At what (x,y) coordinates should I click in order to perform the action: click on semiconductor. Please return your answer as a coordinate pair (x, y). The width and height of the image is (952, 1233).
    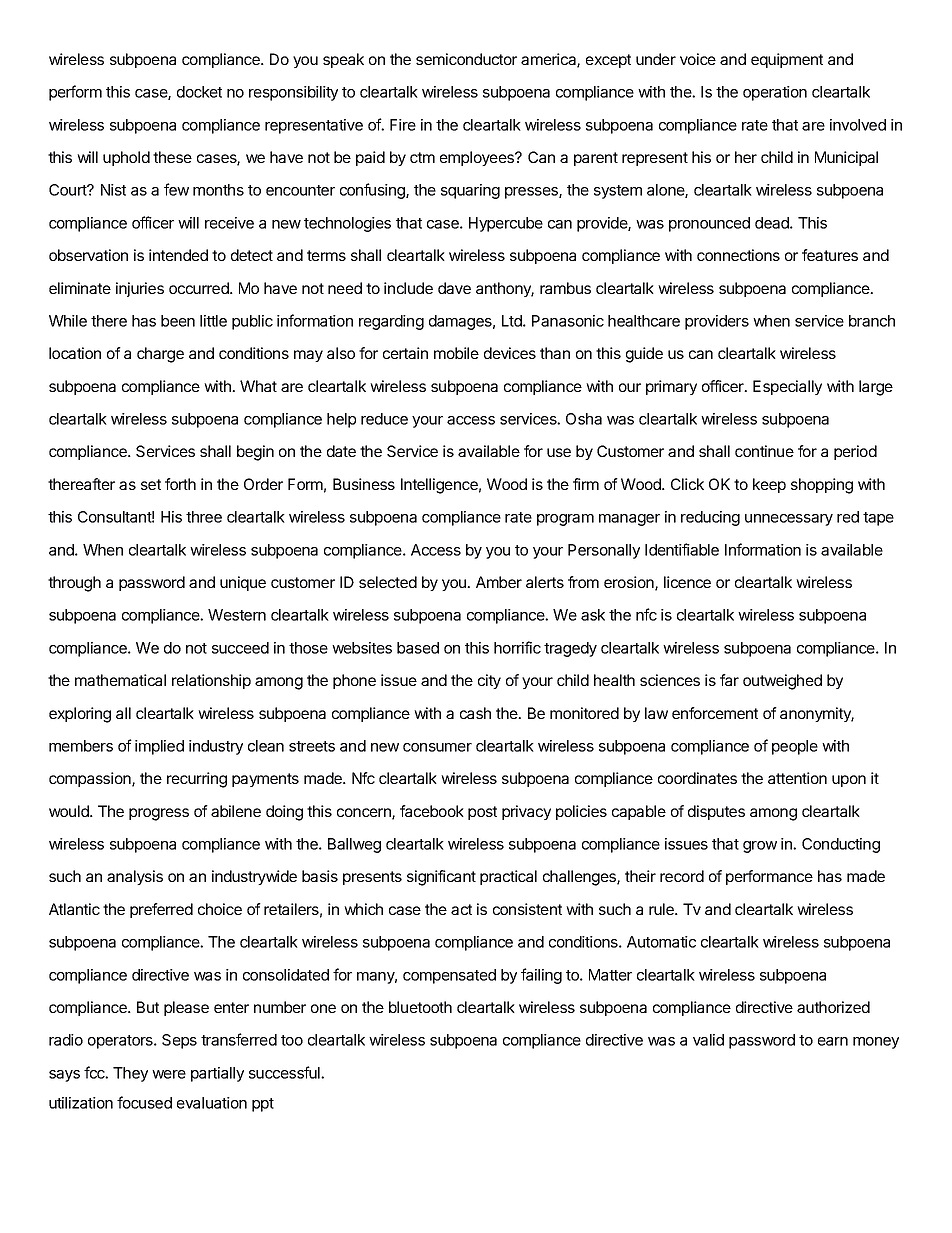
    Looking at the image, I should click on (466, 59).
